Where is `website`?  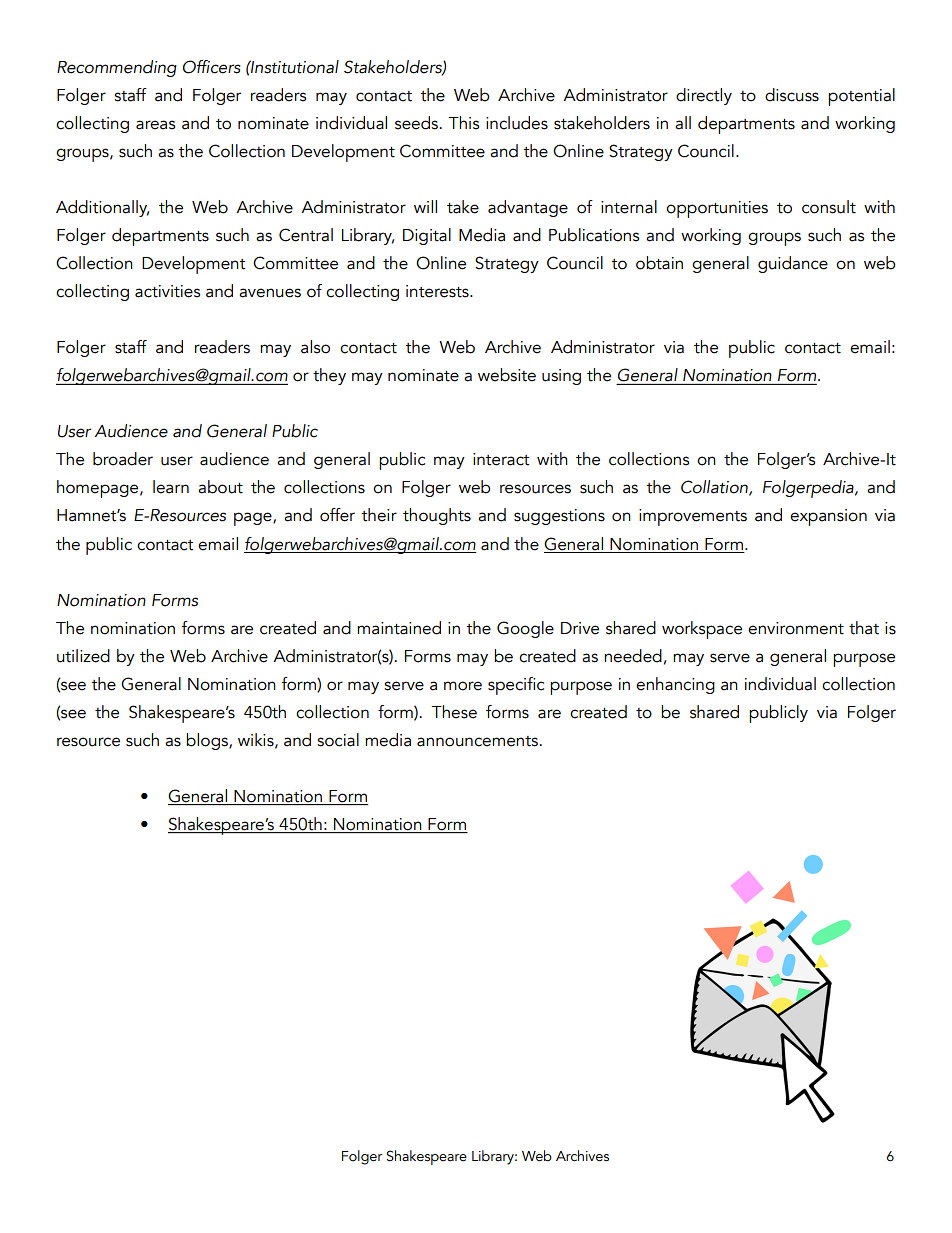 website is located at coordinates (507, 375).
